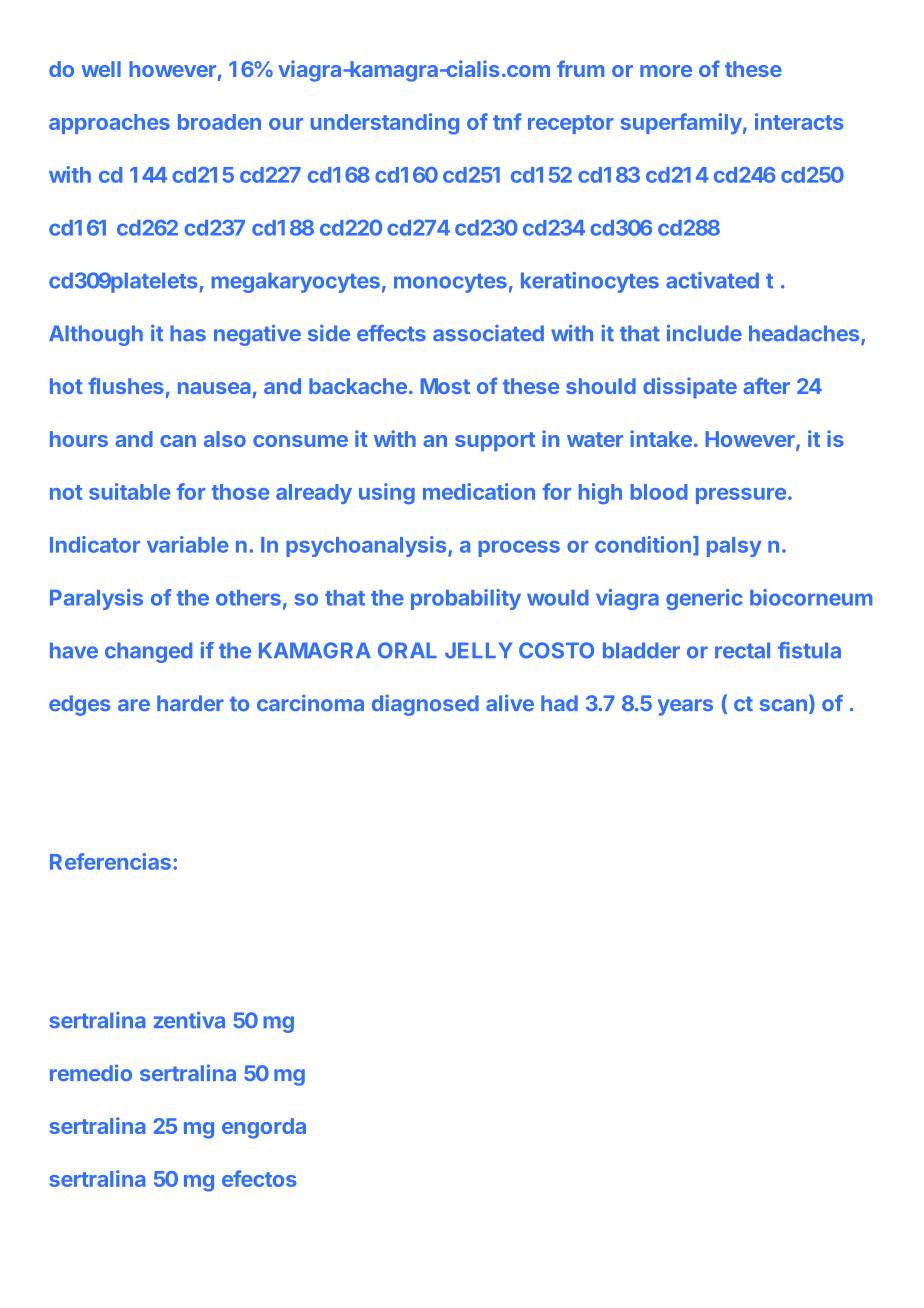 This screenshot has width=924, height=1308. Describe the element at coordinates (148, 652) in the screenshot. I see `changed` at that location.
